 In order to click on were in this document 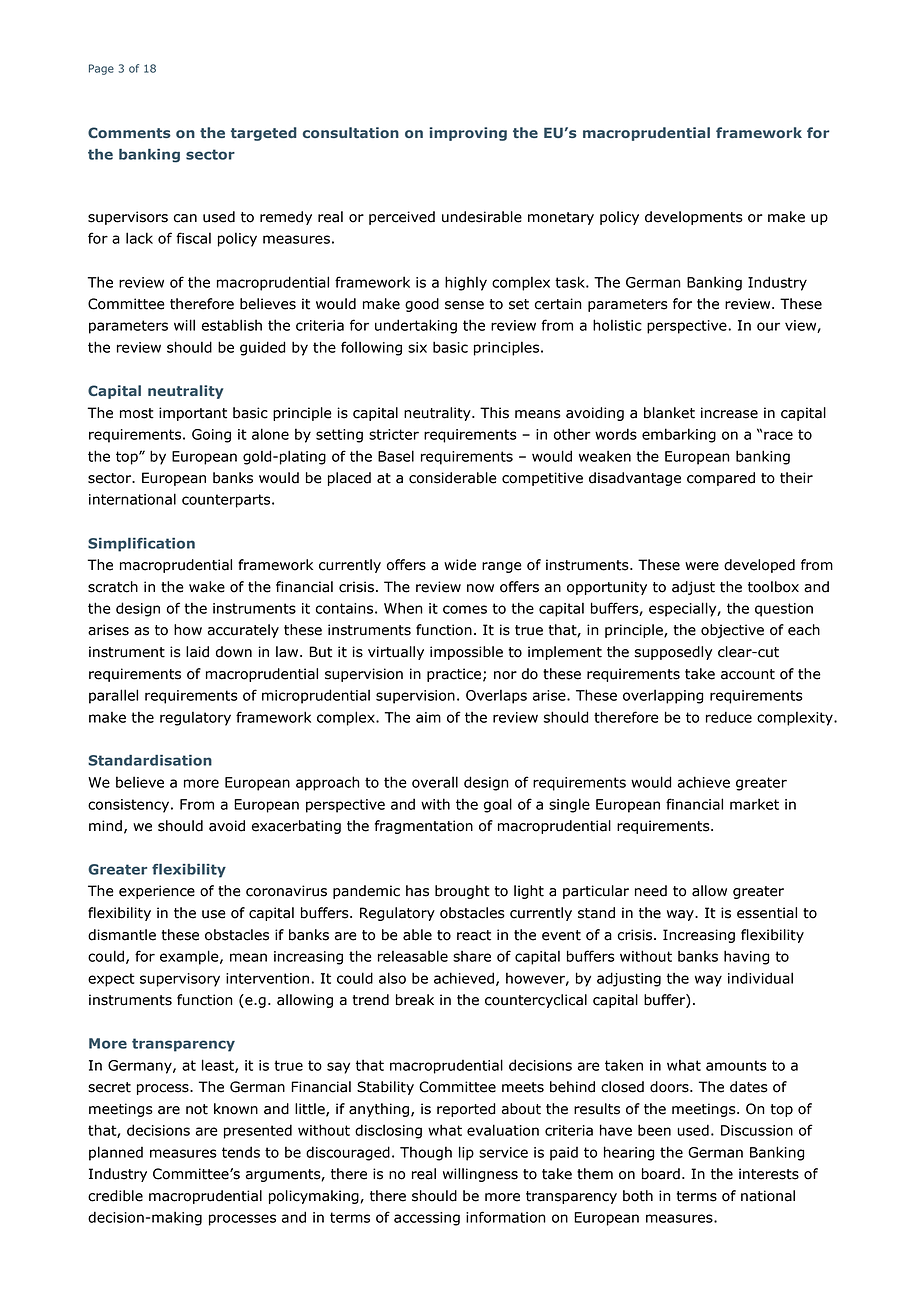, I will do `click(702, 566)`.
